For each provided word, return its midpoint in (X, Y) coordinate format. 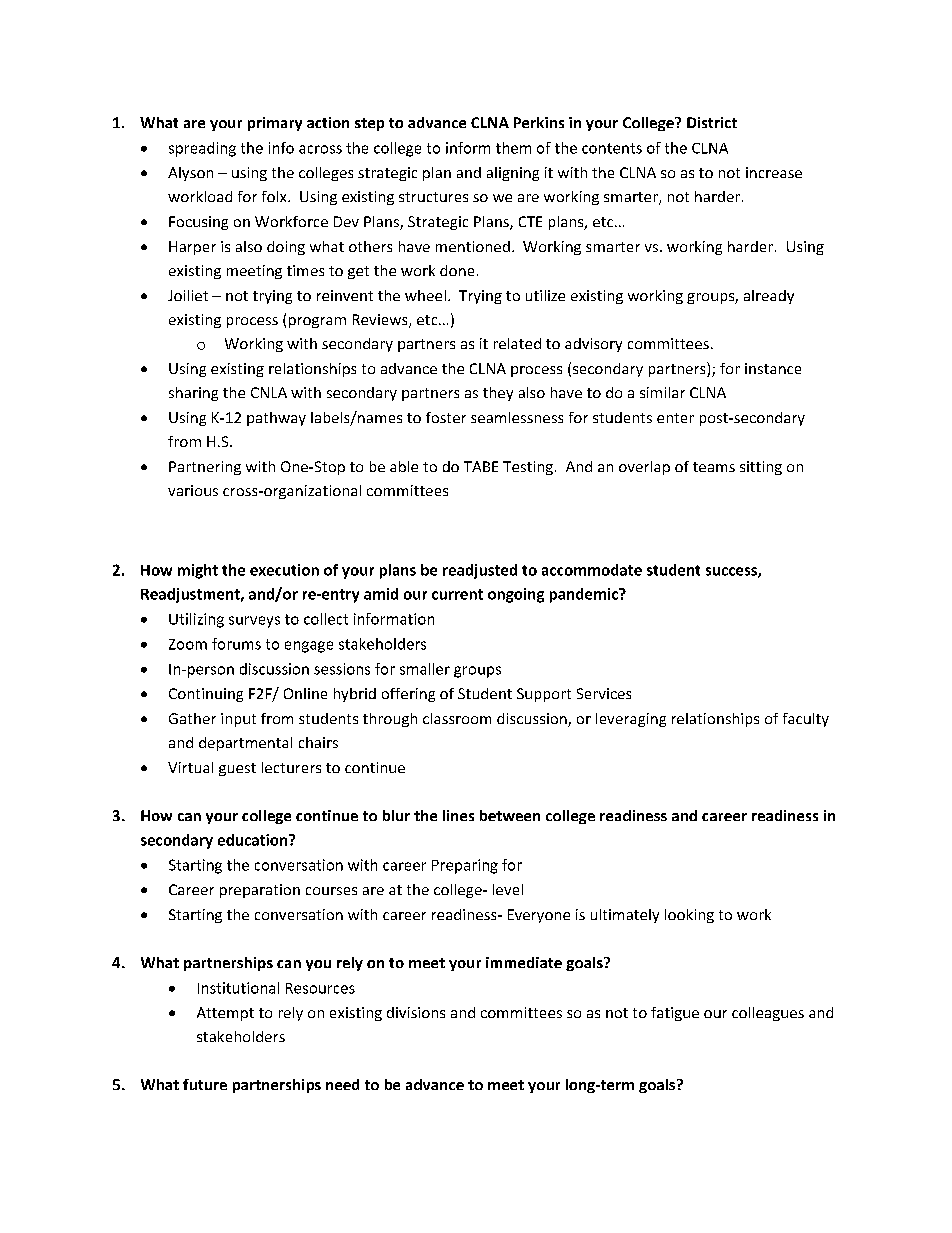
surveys (254, 622)
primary (275, 124)
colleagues (768, 1014)
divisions (416, 1012)
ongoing (516, 595)
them (513, 148)
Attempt (225, 1014)
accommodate (592, 570)
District (712, 122)
